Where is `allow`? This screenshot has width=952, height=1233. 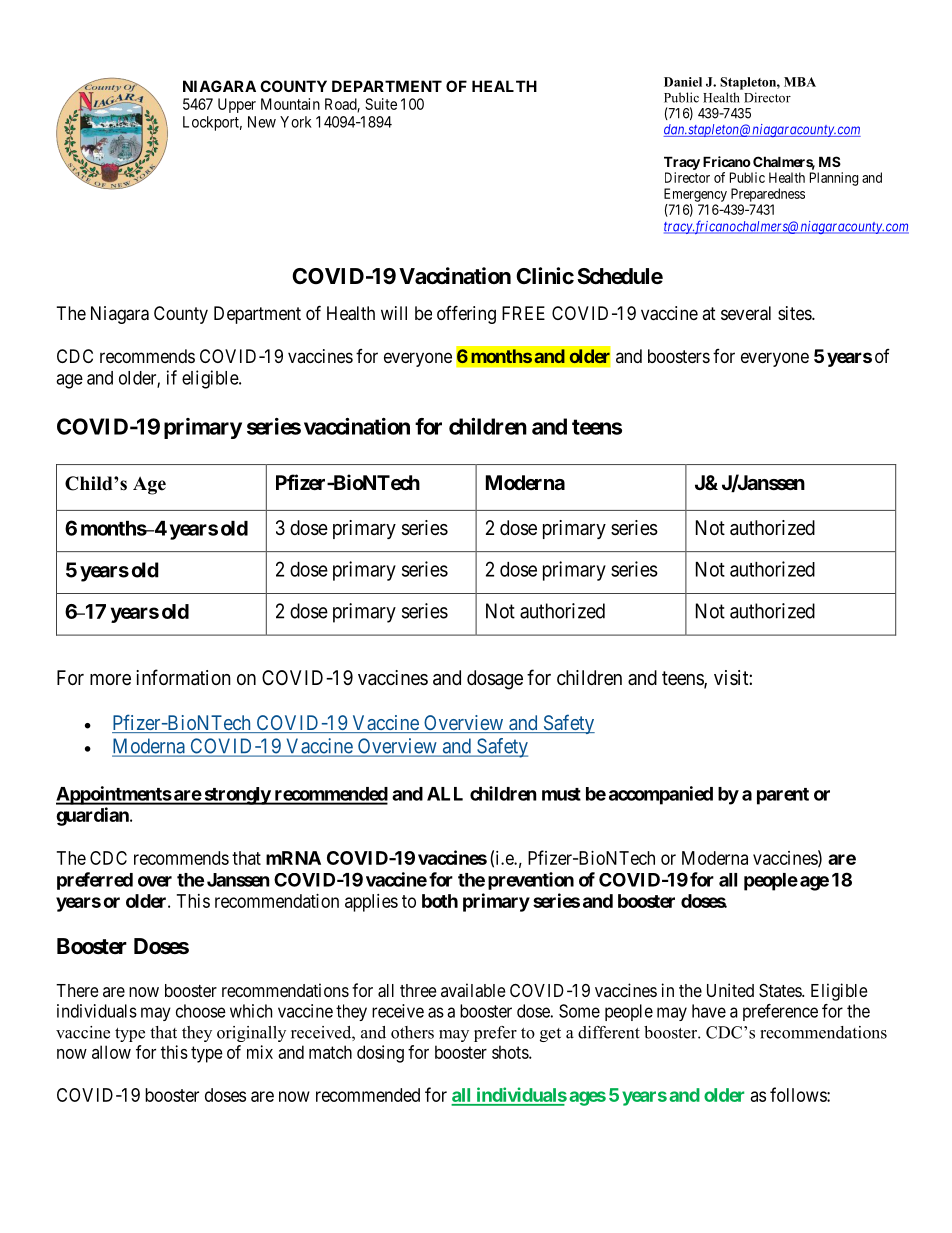 allow is located at coordinates (111, 1052).
